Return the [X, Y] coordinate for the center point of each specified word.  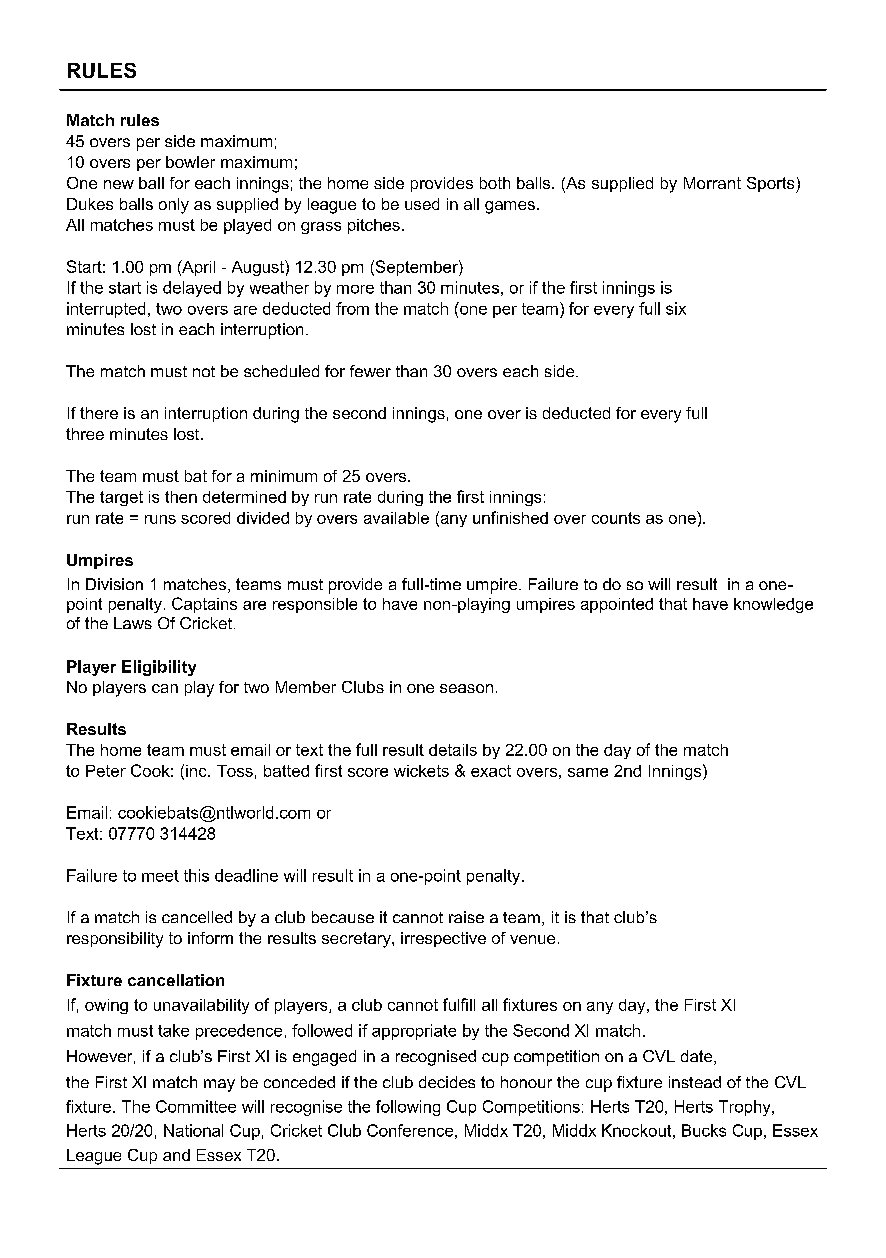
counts [616, 518]
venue [532, 939]
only [174, 206]
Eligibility [159, 668]
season [466, 688]
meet [160, 876]
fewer [370, 371]
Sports [772, 185]
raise [466, 917]
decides [447, 1082]
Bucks [704, 1130]
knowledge [773, 605]
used [422, 204]
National [193, 1130]
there [99, 413]
